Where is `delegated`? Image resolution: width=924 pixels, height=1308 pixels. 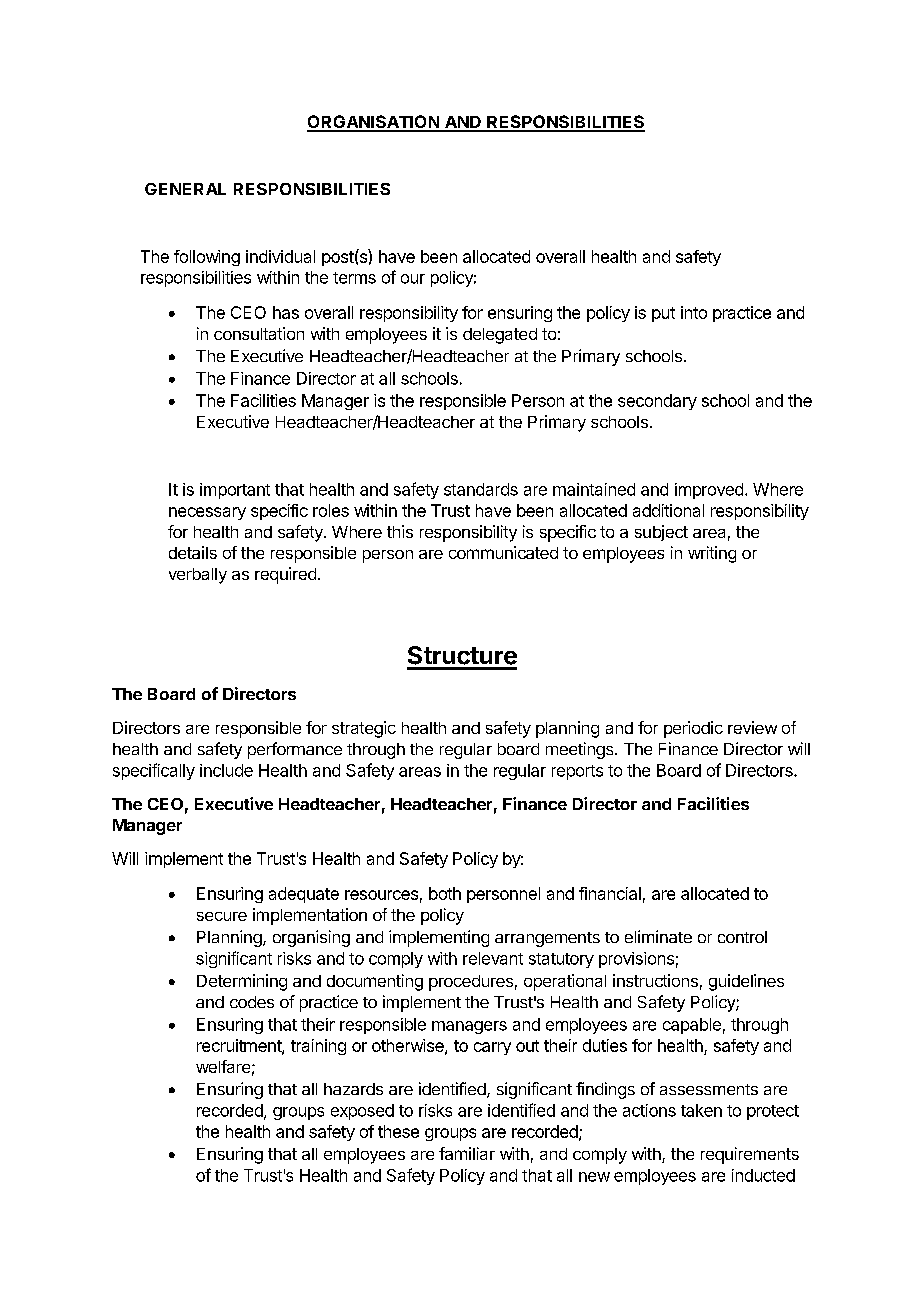
delegated is located at coordinates (500, 336).
